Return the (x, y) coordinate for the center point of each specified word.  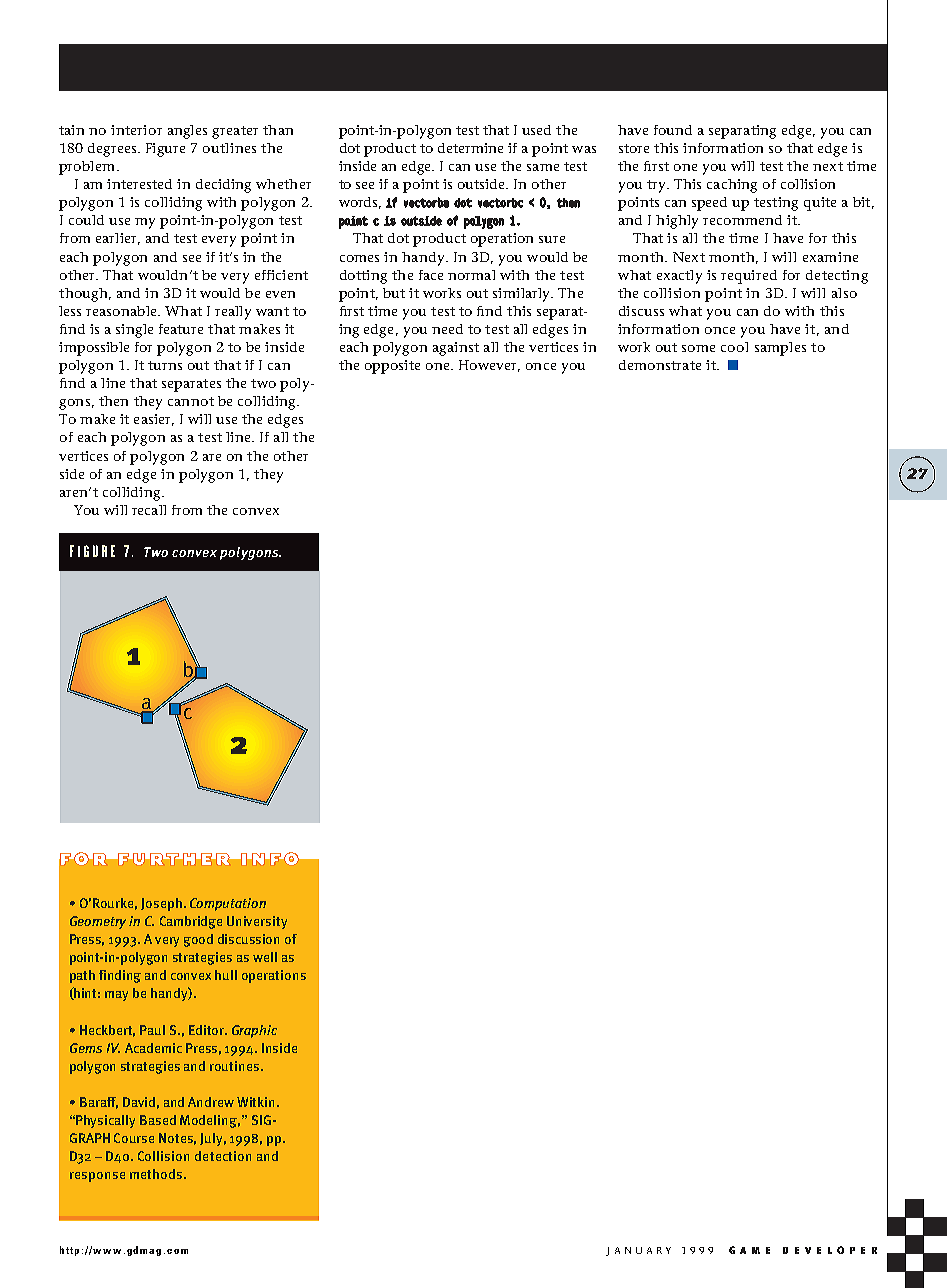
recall (149, 510)
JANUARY (638, 1251)
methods (157, 1174)
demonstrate (660, 365)
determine (470, 148)
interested (139, 184)
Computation (228, 904)
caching (732, 186)
